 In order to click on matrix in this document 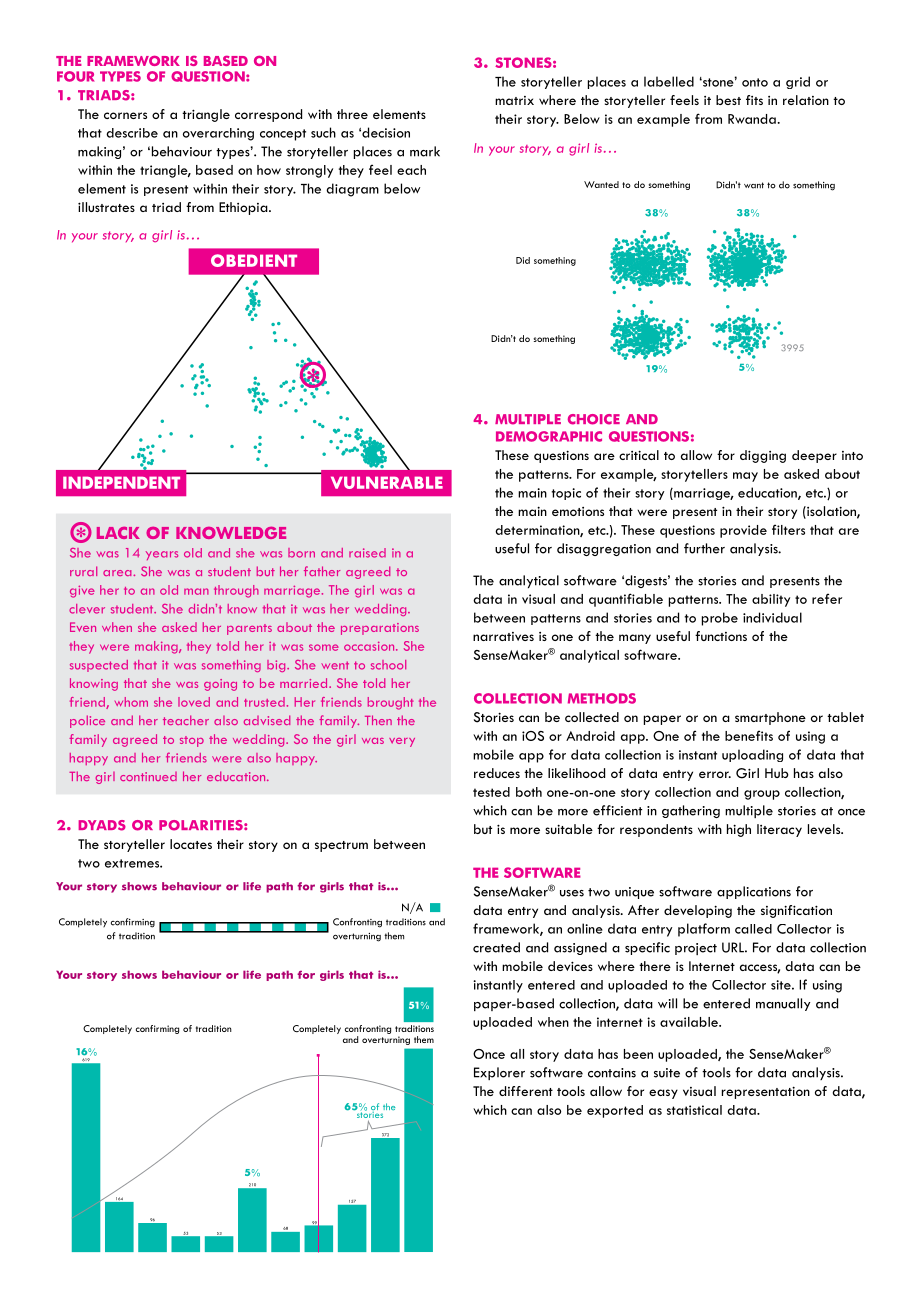, I will do `click(514, 100)`.
